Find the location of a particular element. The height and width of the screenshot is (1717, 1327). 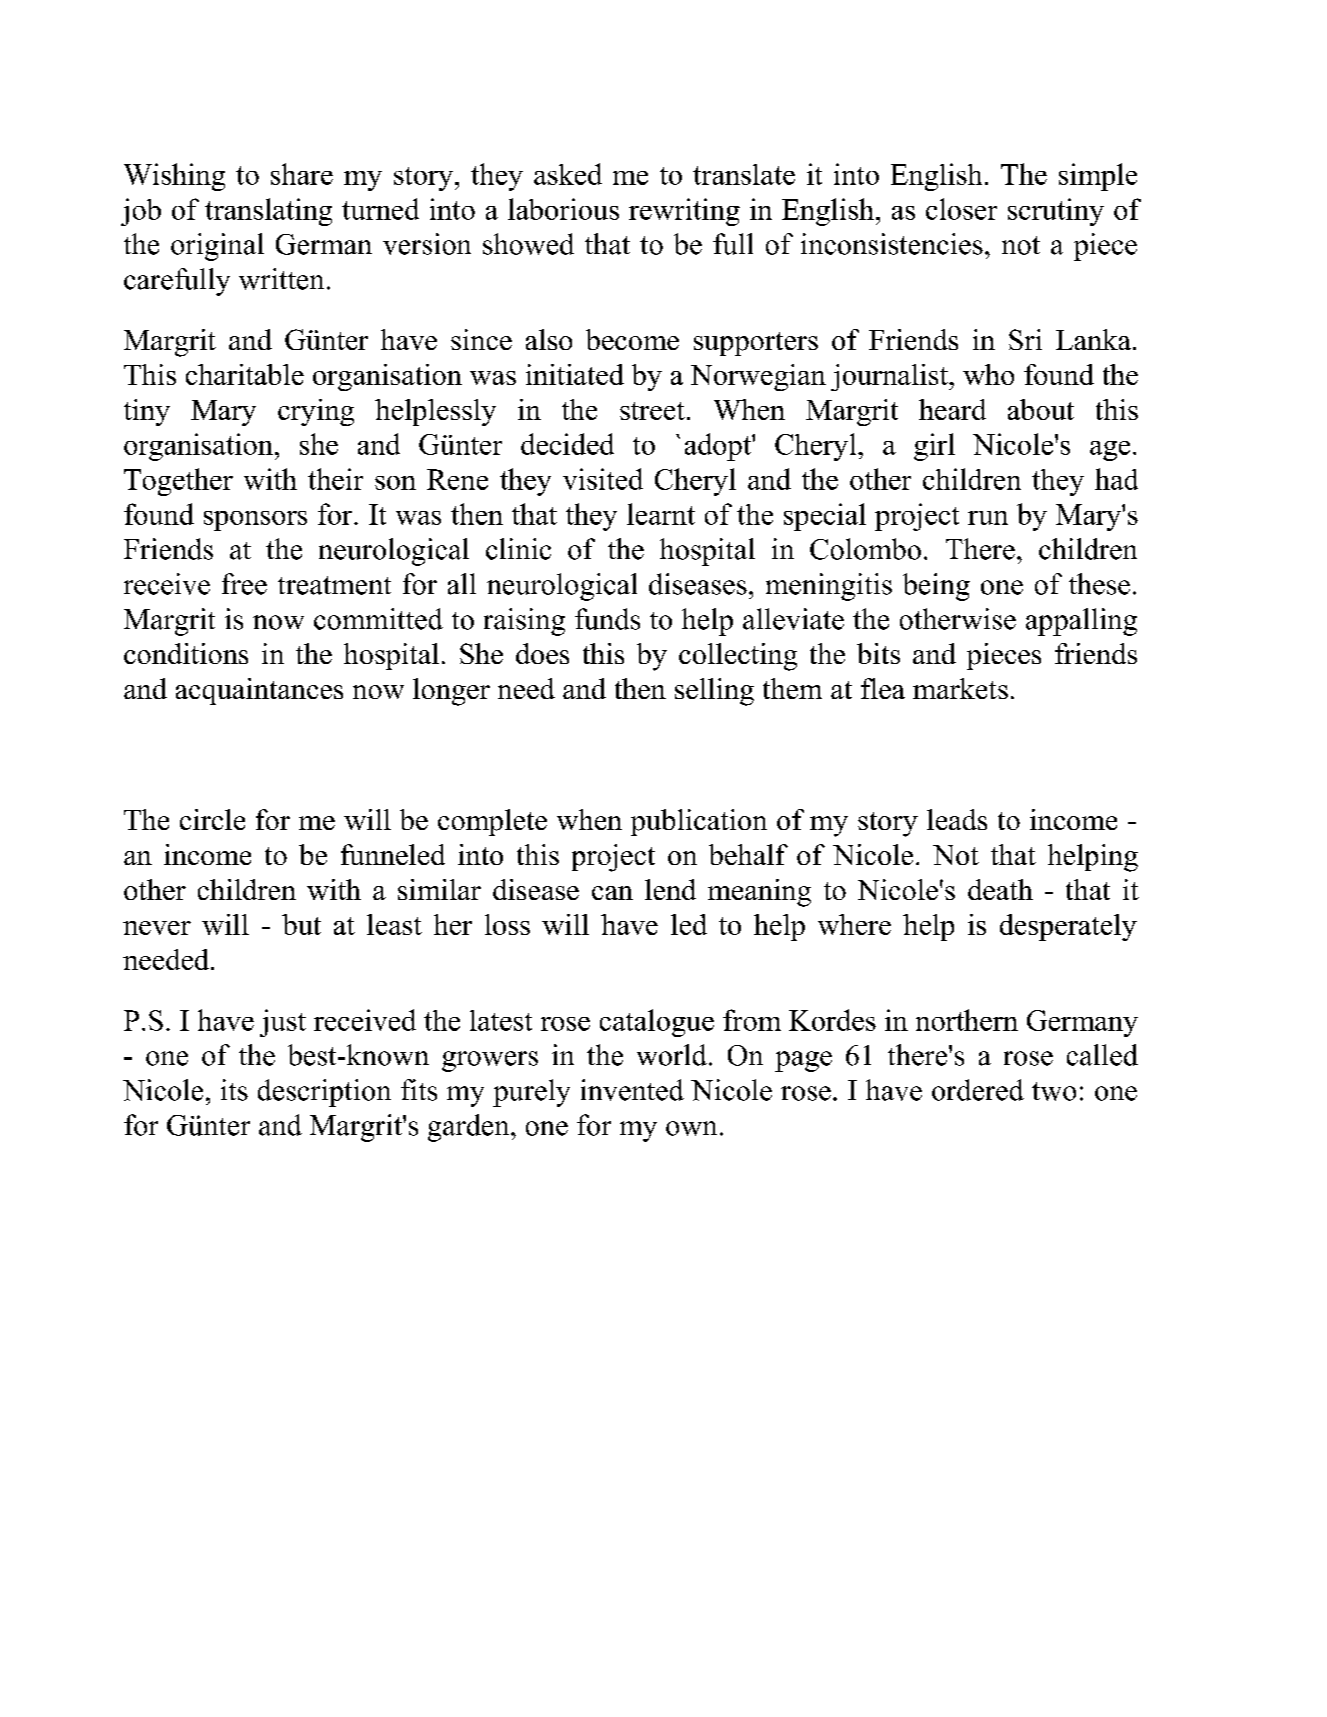

description is located at coordinates (324, 1093).
